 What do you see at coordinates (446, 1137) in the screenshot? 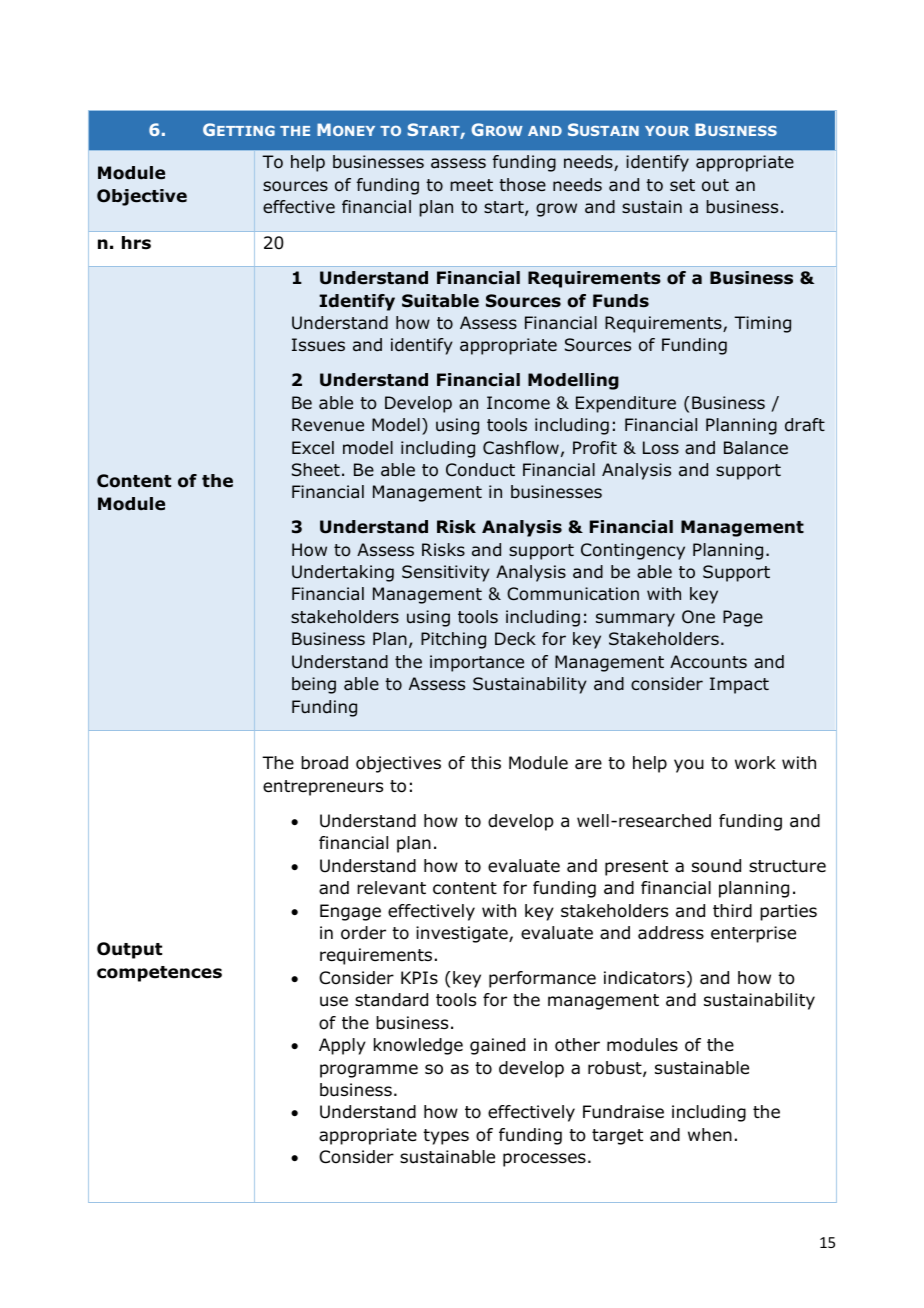
I see `types` at bounding box center [446, 1137].
